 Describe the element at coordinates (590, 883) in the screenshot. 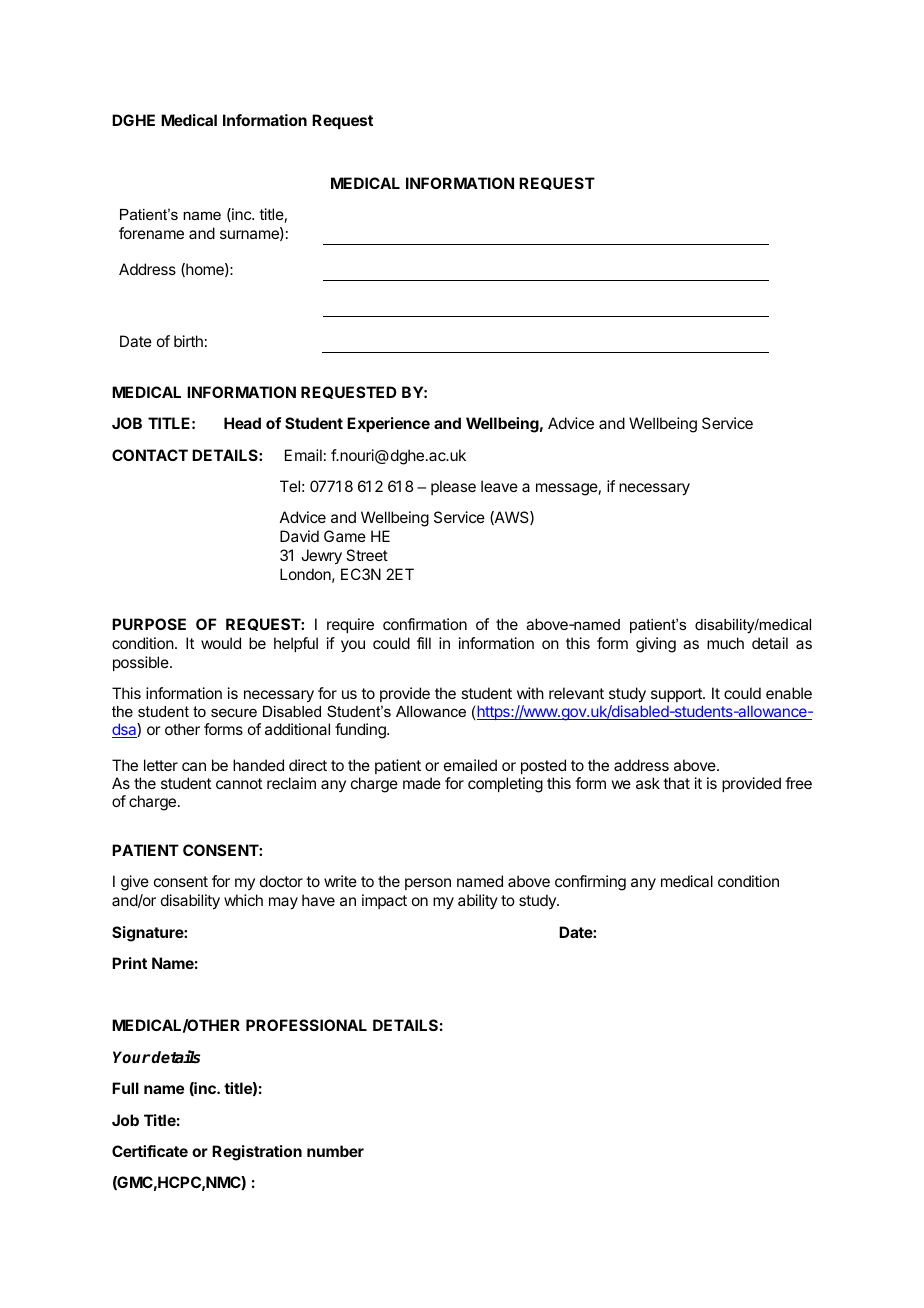

I see `confirming` at that location.
